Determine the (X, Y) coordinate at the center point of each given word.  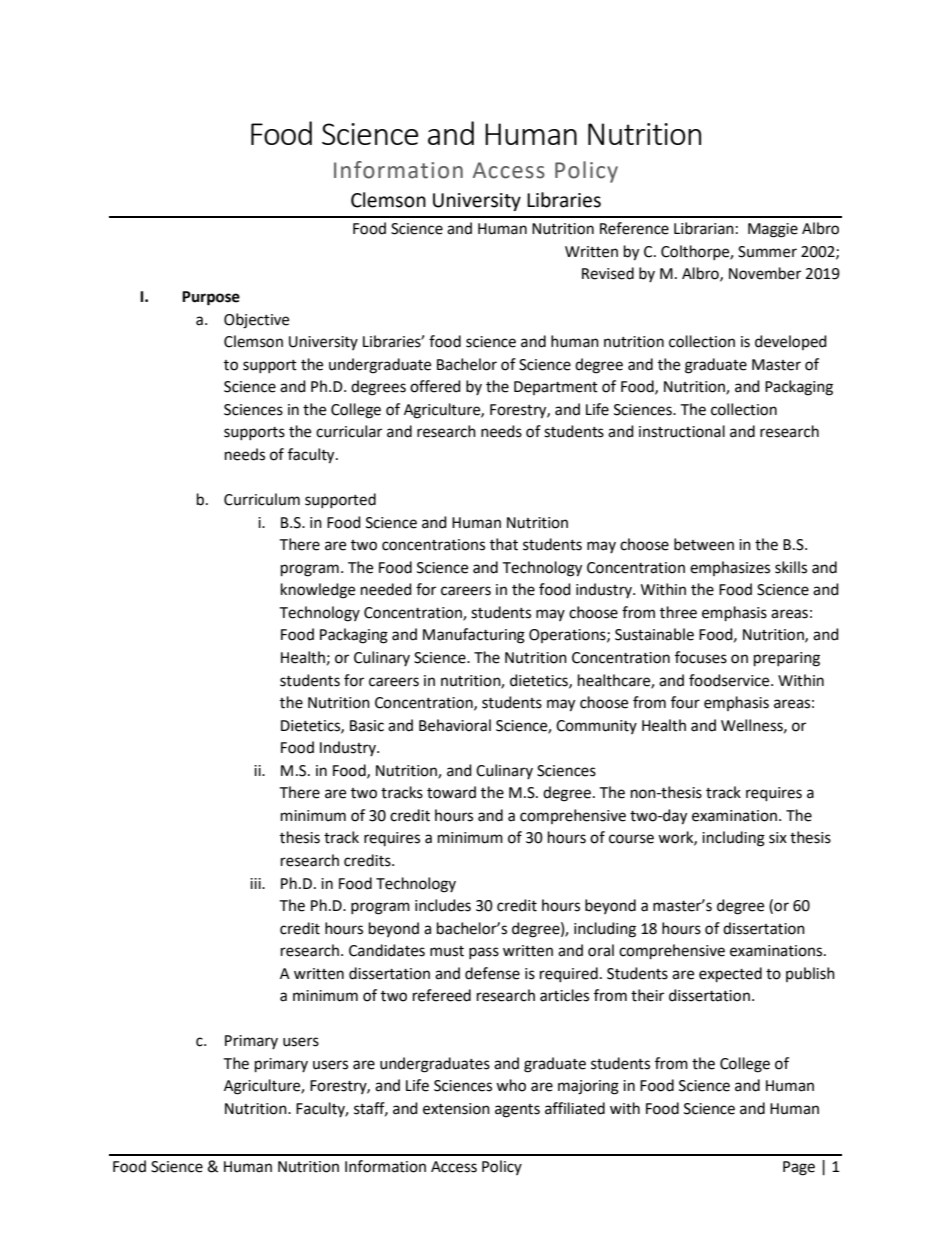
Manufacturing (474, 636)
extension (456, 1109)
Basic (367, 726)
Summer (767, 252)
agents (517, 1111)
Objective (256, 321)
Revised (608, 273)
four (685, 702)
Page (799, 1168)
